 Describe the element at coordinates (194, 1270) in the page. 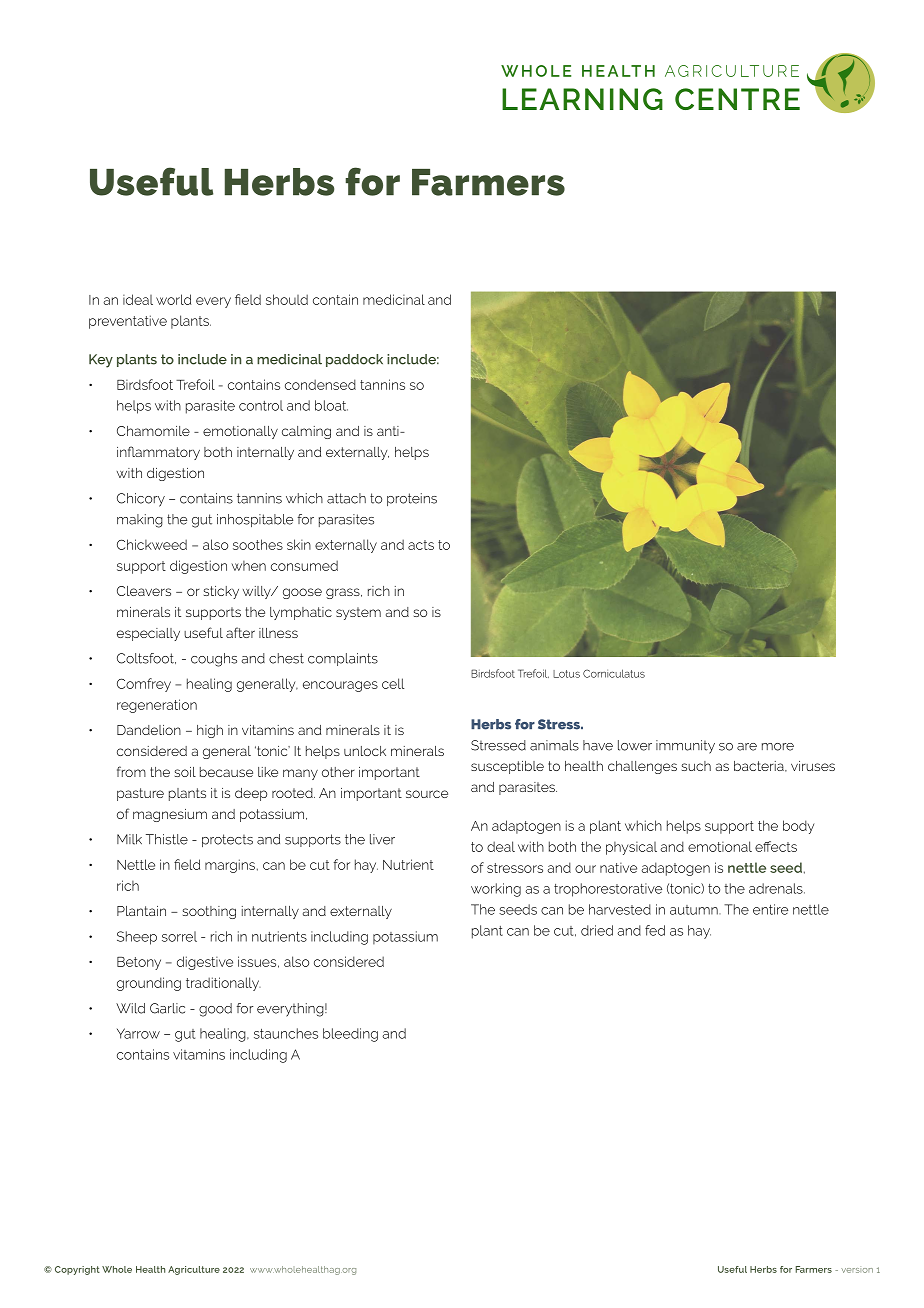

I see `Agriculture` at that location.
